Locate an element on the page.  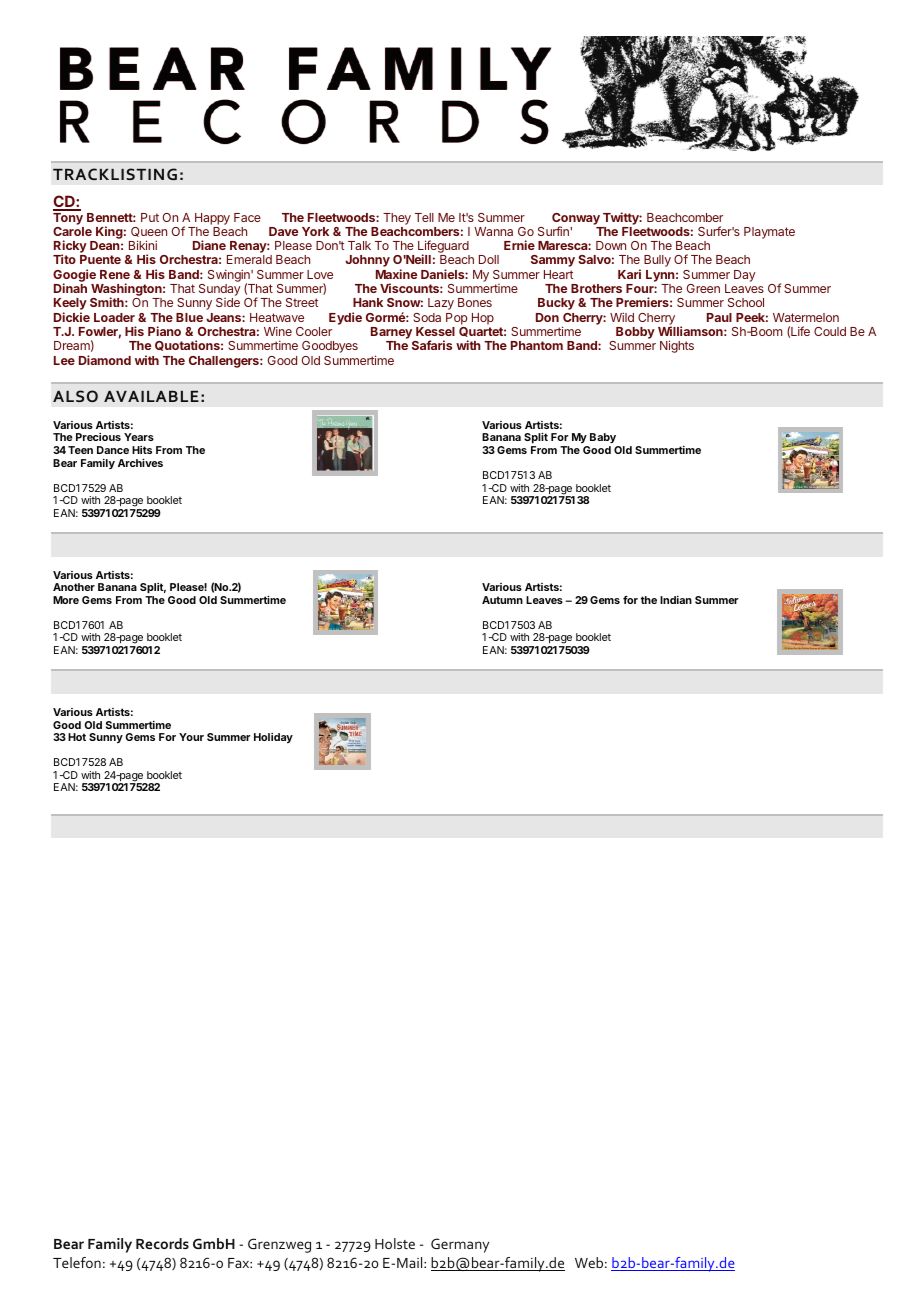
Germany is located at coordinates (460, 1245).
